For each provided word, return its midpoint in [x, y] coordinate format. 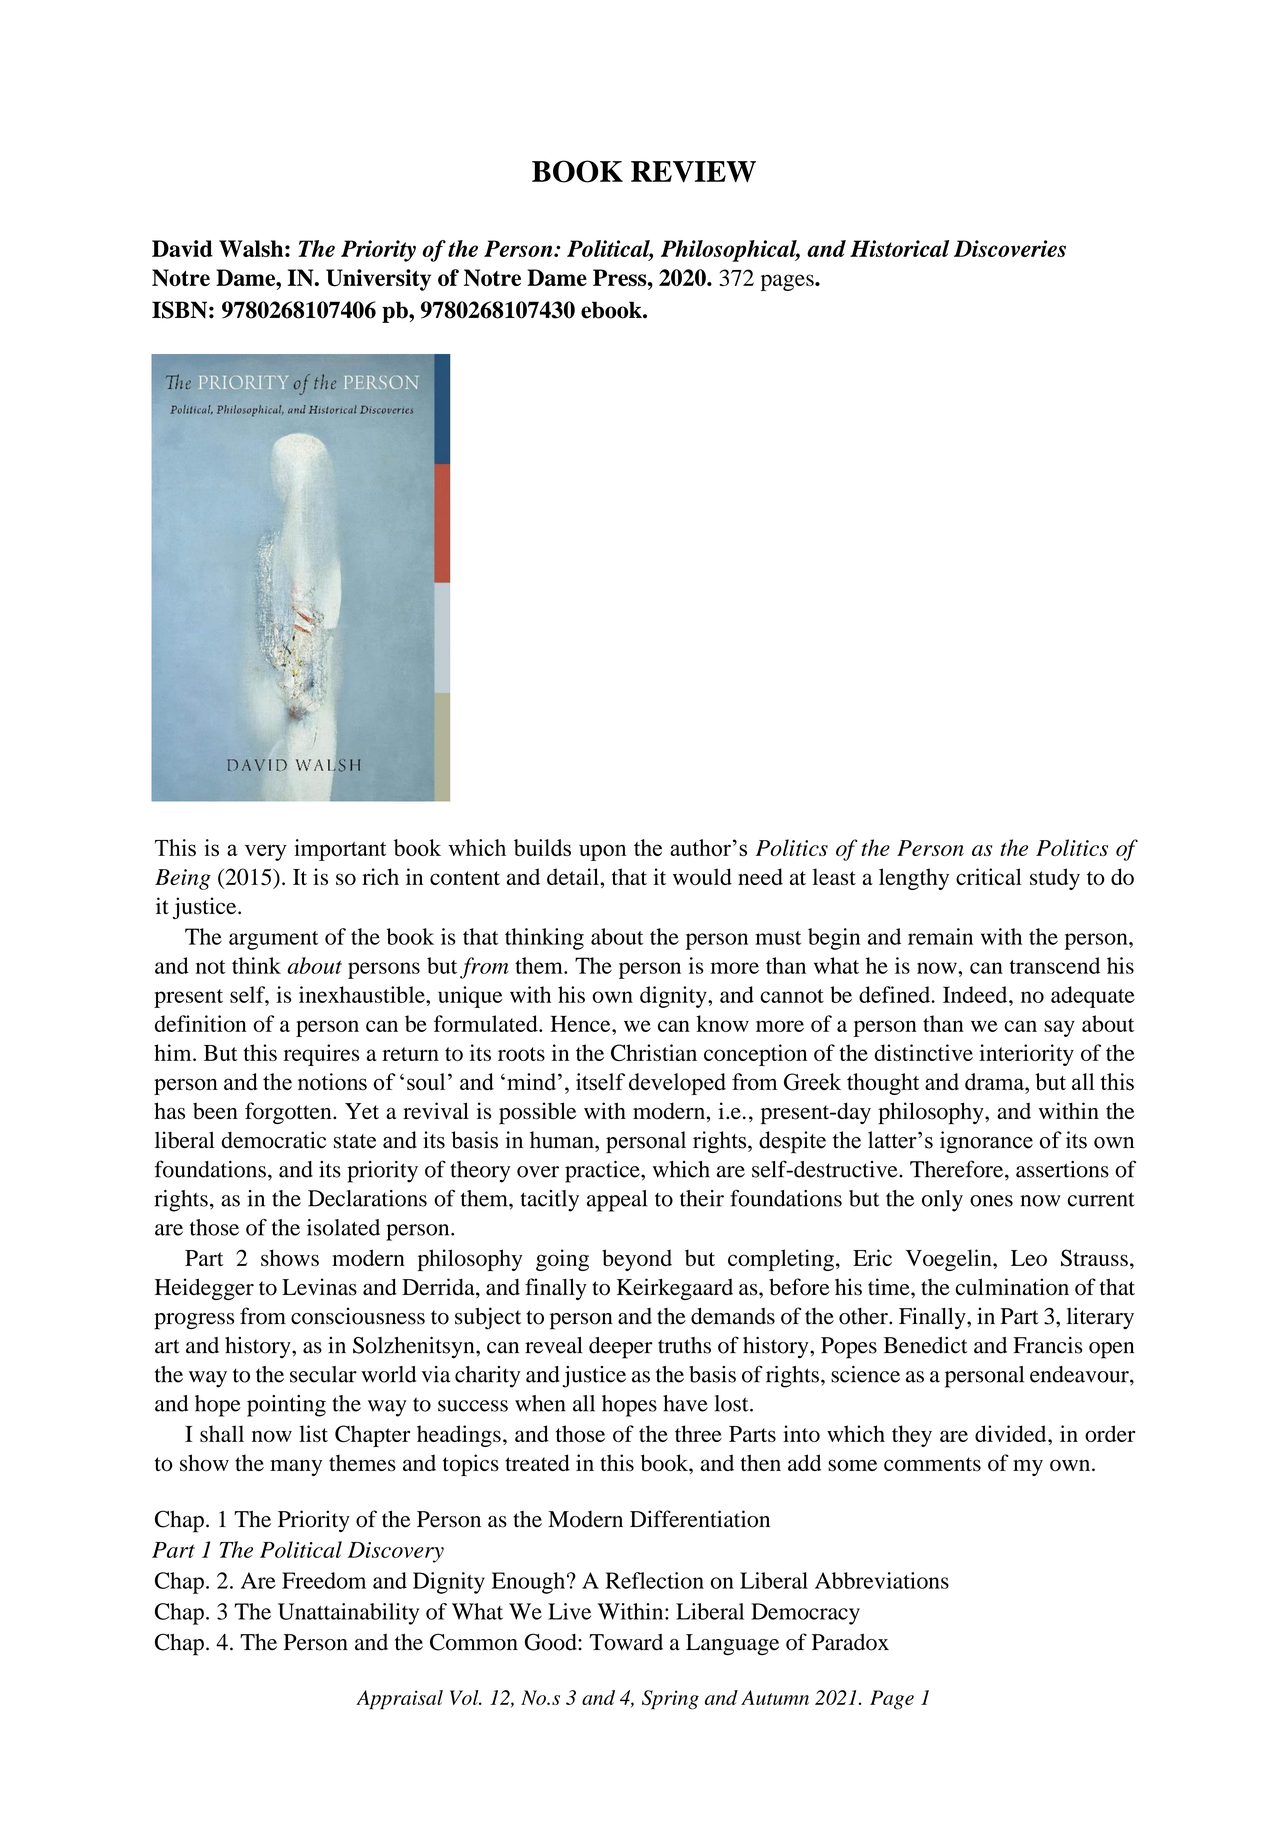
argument [273, 940]
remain [940, 936]
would [702, 876]
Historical [899, 248]
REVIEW [693, 172]
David [182, 248]
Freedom [324, 1580]
